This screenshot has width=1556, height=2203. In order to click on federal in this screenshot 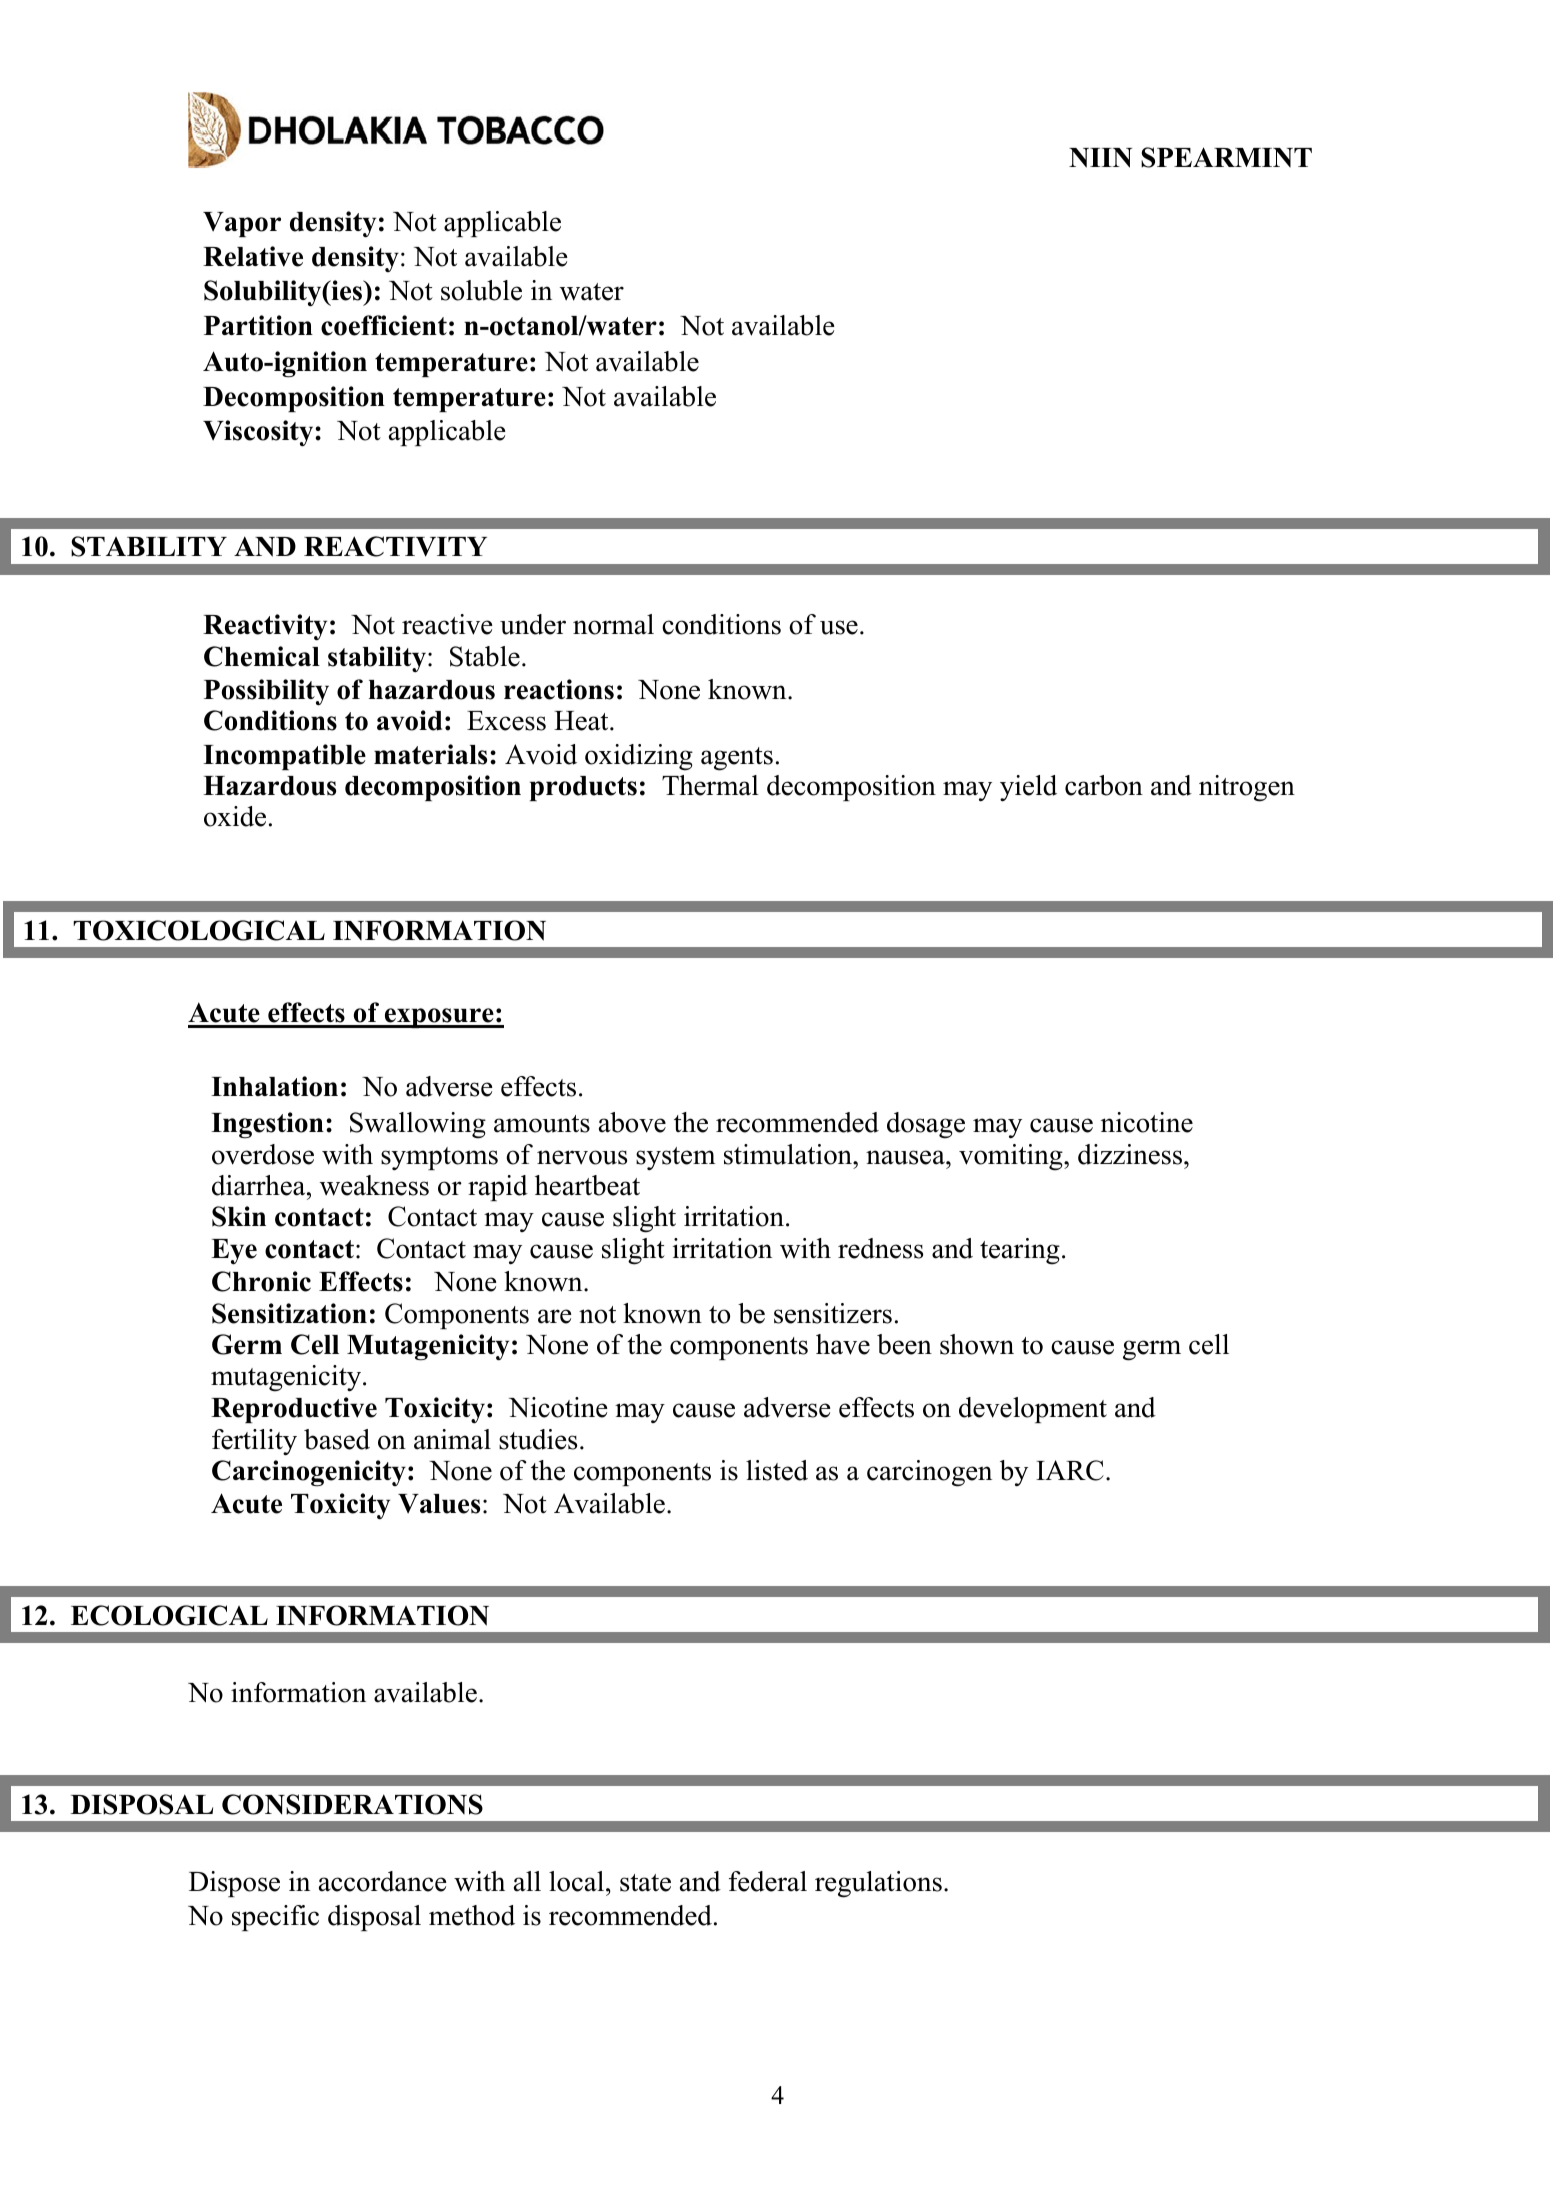, I will do `click(768, 1881)`.
